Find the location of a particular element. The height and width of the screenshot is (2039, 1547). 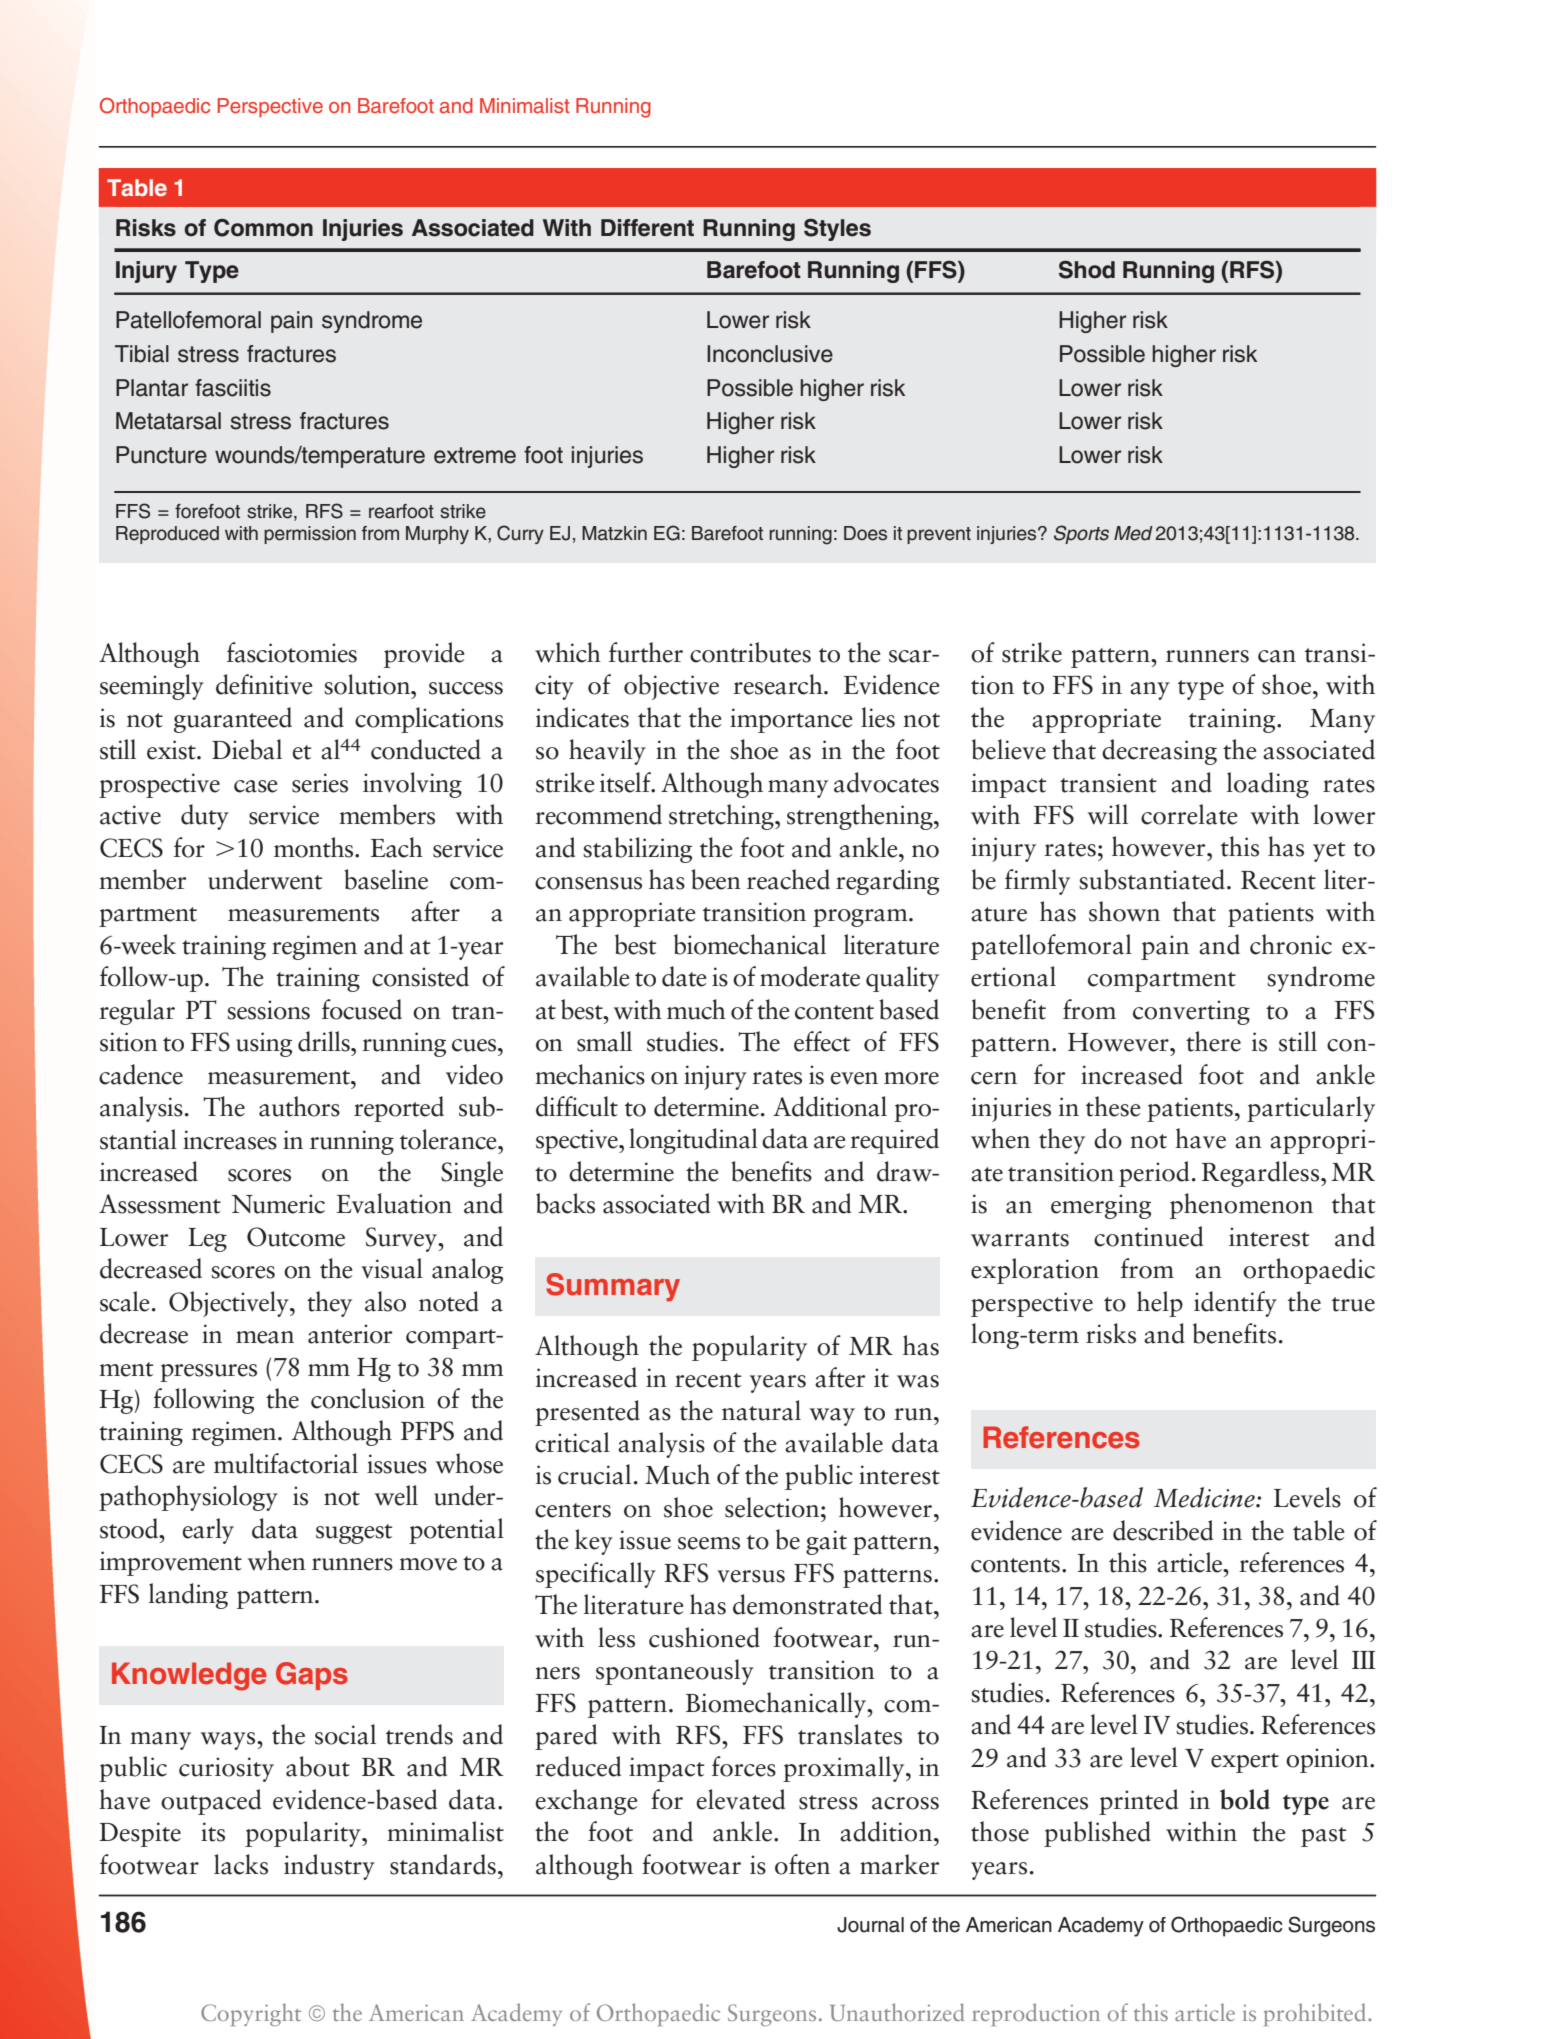

period is located at coordinates (1154, 1174).
